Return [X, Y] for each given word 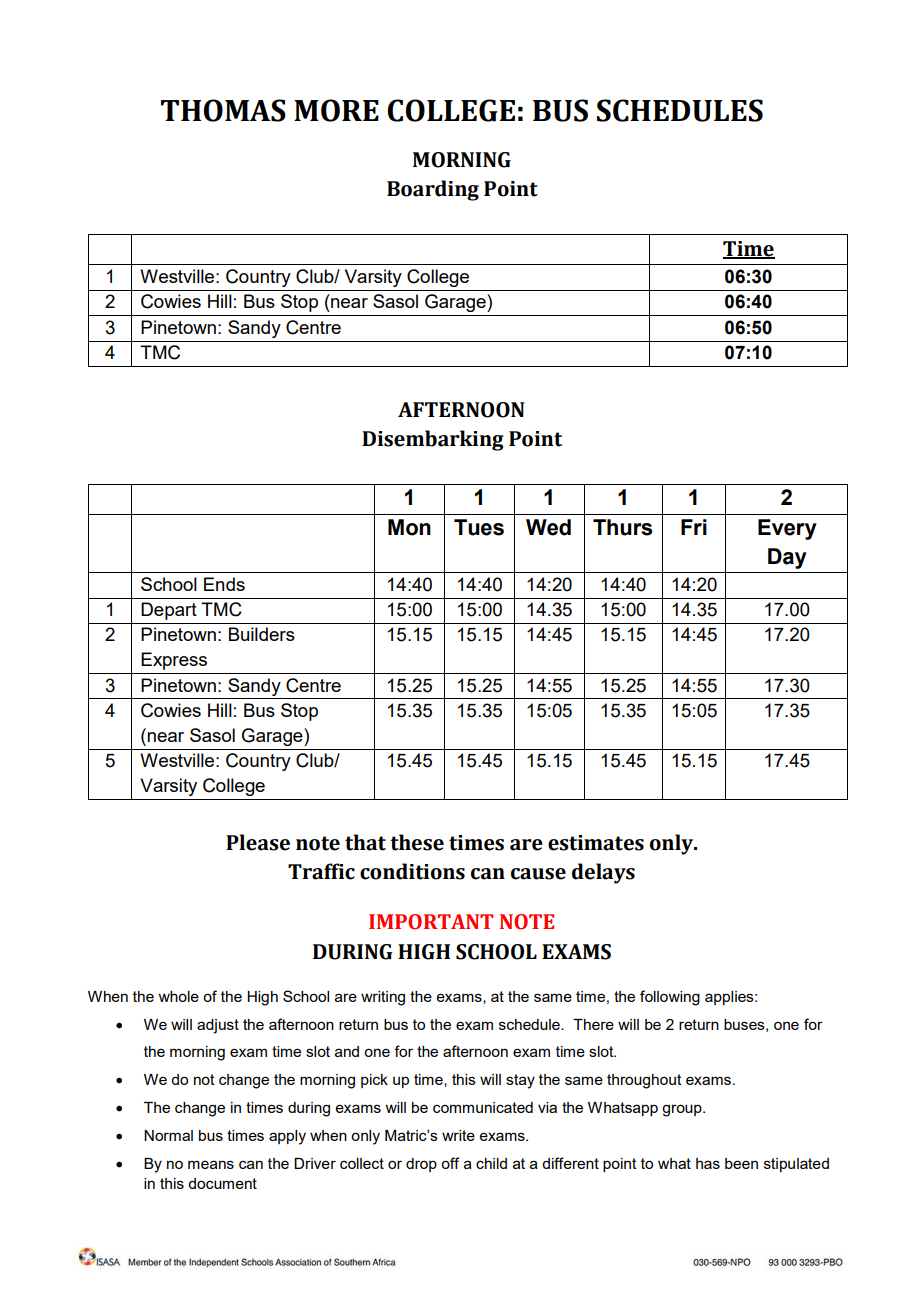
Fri [694, 527]
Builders [262, 634]
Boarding [433, 190]
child [491, 1163]
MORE [336, 110]
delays [603, 873]
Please [258, 842]
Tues [479, 527]
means [211, 1164]
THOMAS [223, 110]
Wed [548, 527]
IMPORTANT [431, 922]
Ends [224, 584]
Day [787, 558]
